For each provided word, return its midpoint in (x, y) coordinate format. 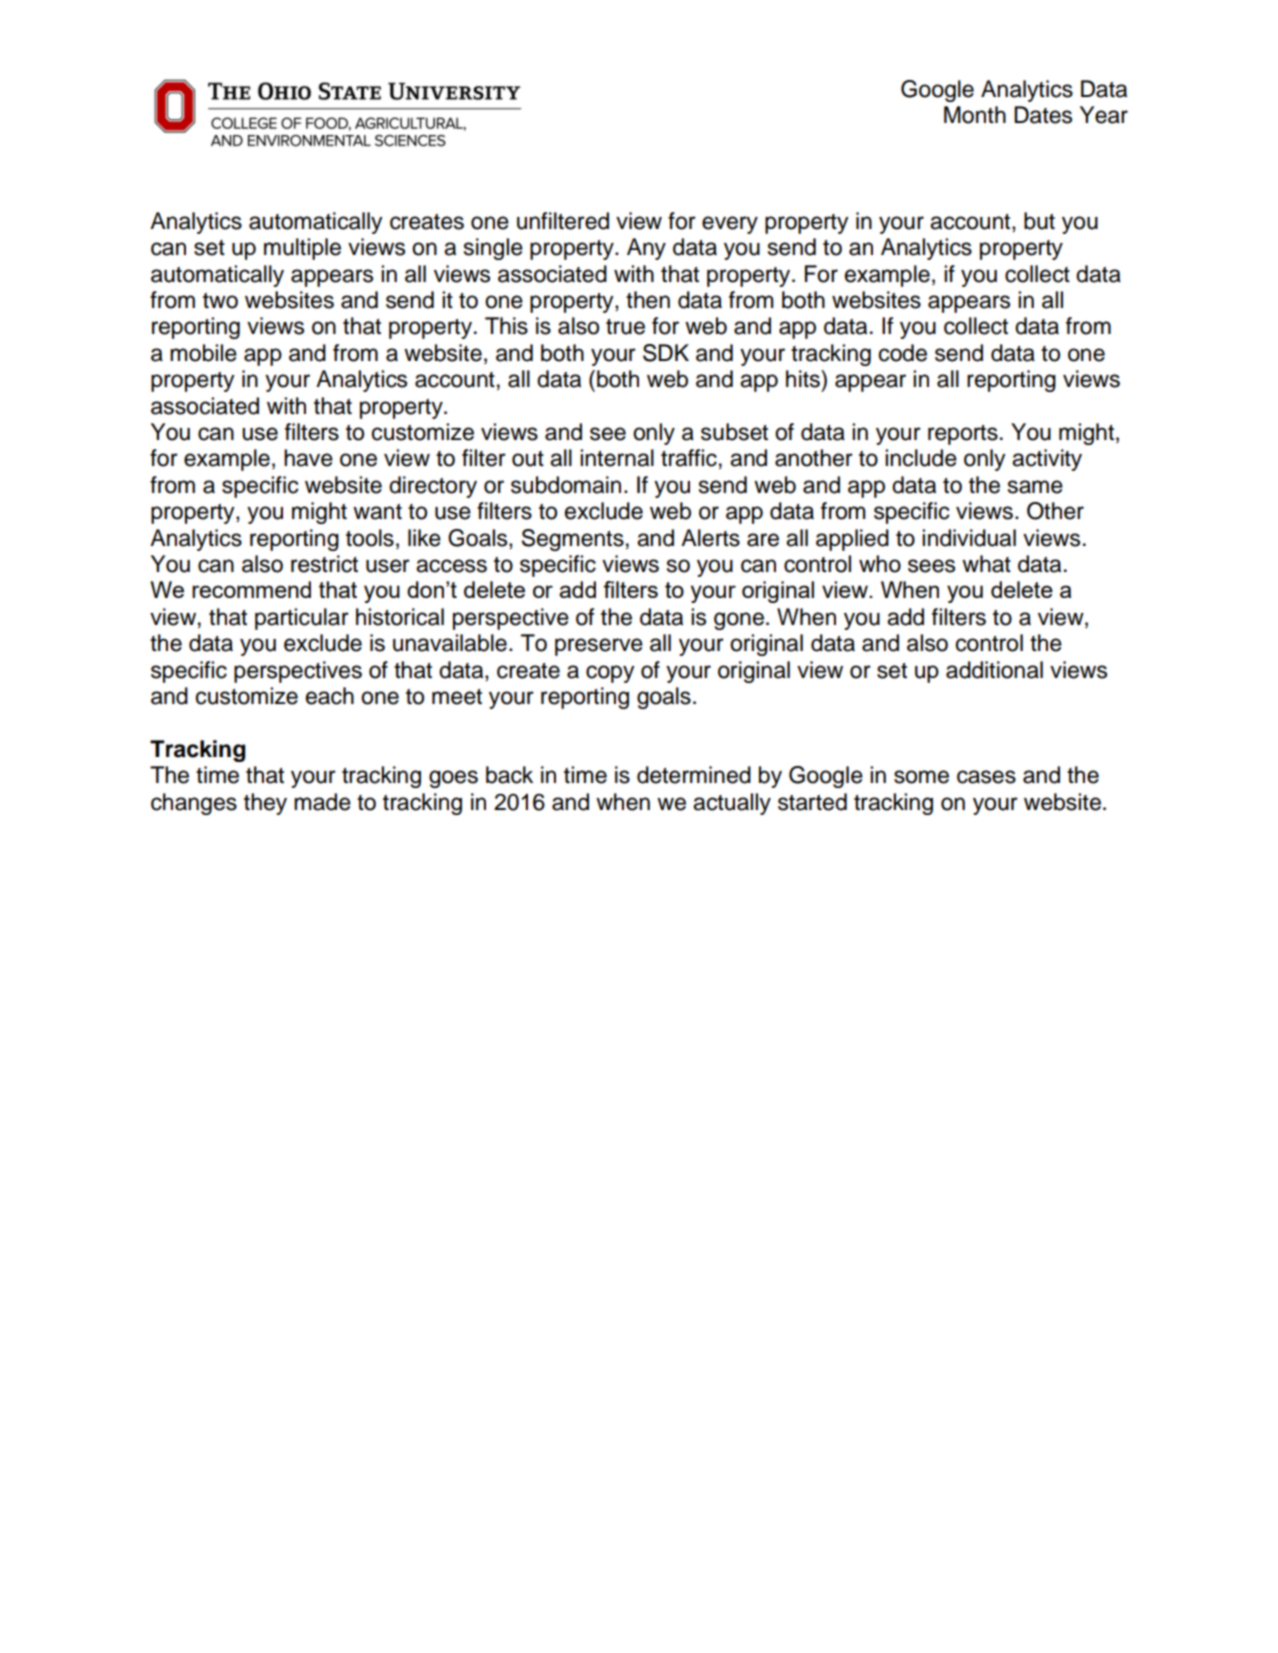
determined (694, 775)
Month (975, 115)
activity (1047, 460)
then (648, 300)
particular (302, 619)
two (220, 301)
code (903, 353)
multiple (302, 249)
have (308, 458)
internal (617, 458)
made (322, 802)
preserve (599, 647)
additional (994, 670)
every (730, 225)
